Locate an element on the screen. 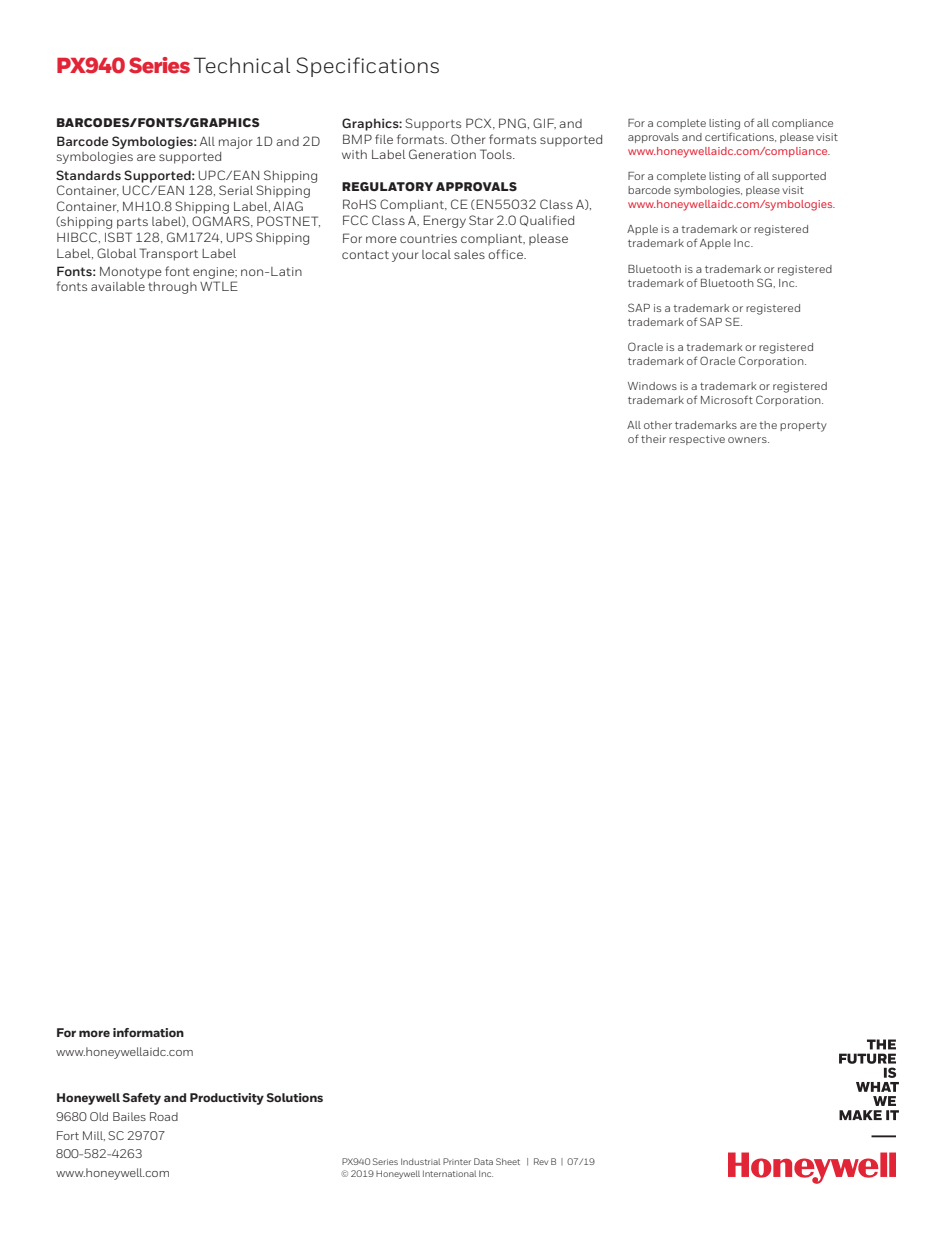  Rev is located at coordinates (541, 1161).
